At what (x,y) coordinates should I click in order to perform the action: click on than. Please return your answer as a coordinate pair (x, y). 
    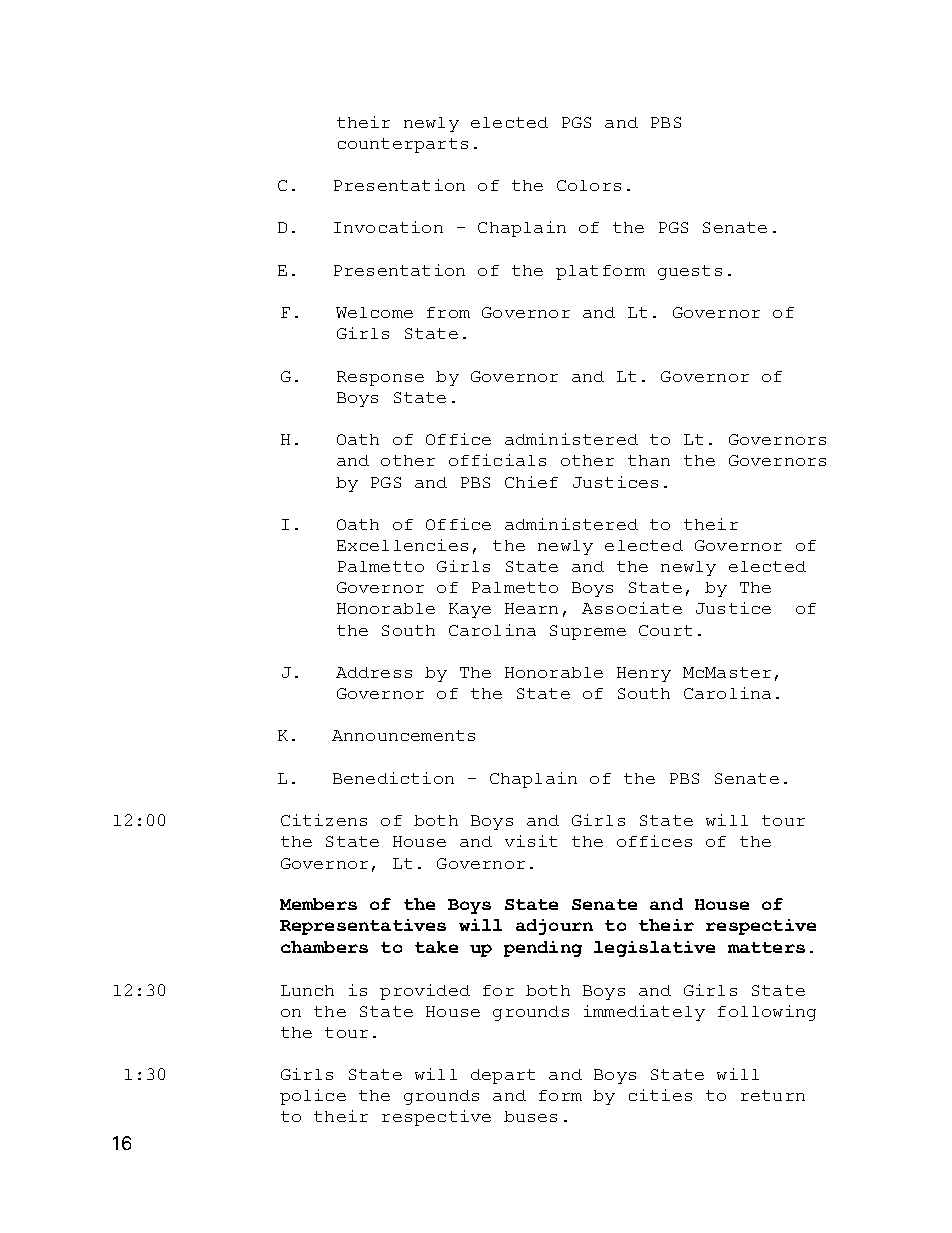
    Looking at the image, I should click on (649, 460).
